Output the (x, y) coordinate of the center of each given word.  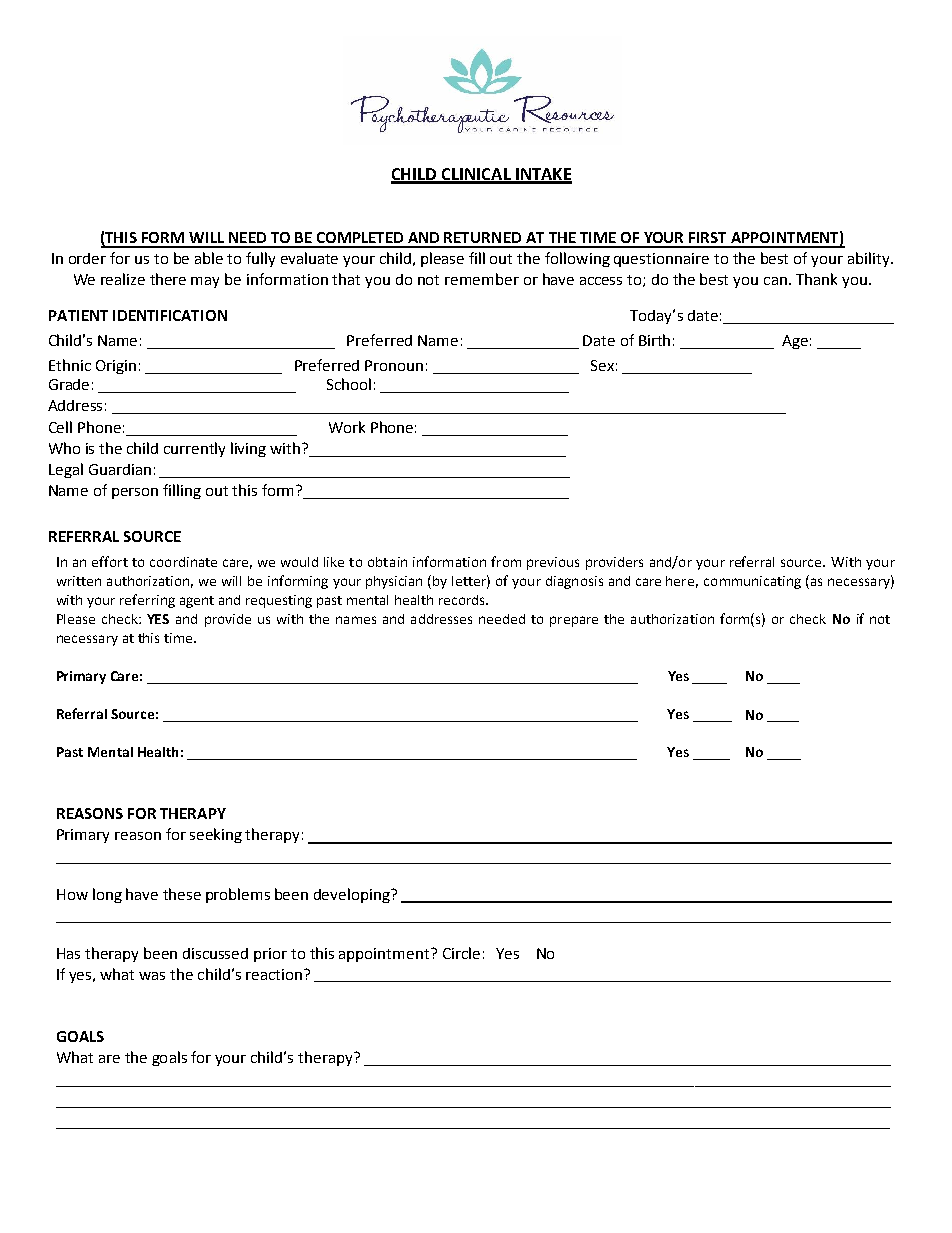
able (209, 258)
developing (353, 895)
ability (870, 259)
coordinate (183, 562)
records (463, 600)
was (152, 976)
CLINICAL (476, 175)
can (775, 281)
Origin (116, 367)
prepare (574, 621)
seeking (216, 835)
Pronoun (394, 365)
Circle (461, 953)
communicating (752, 582)
